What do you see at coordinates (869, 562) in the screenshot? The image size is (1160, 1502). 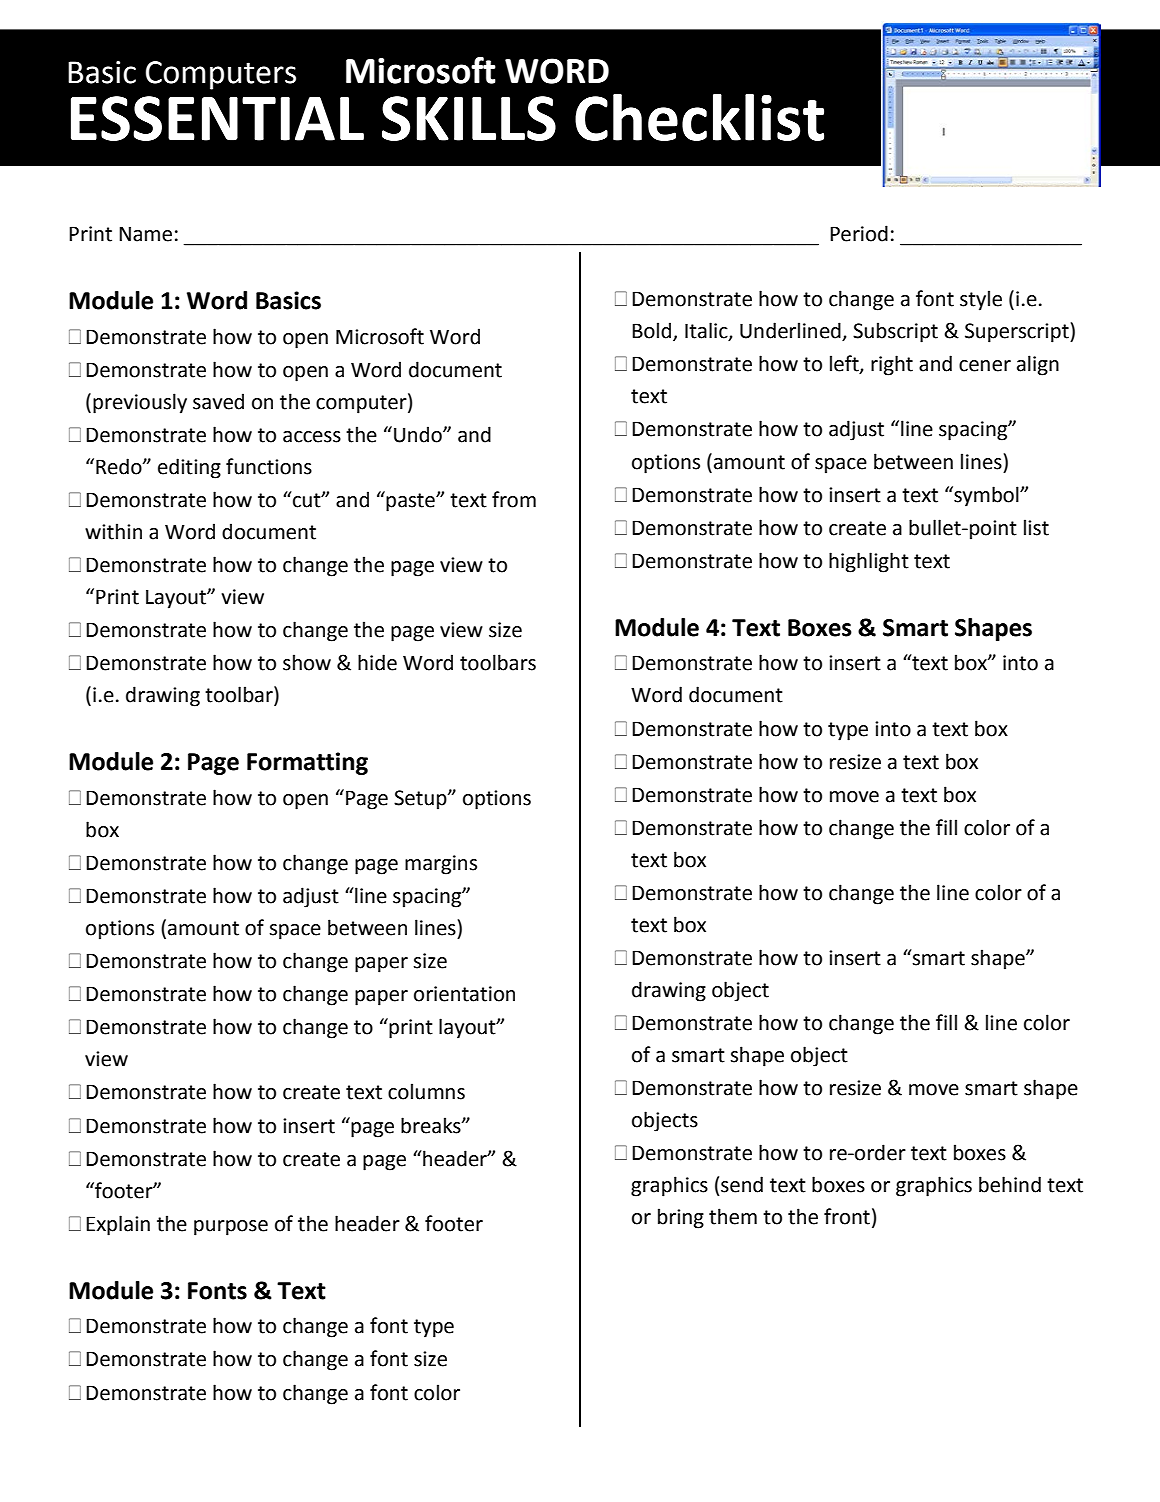 I see `highlight` at bounding box center [869, 562].
